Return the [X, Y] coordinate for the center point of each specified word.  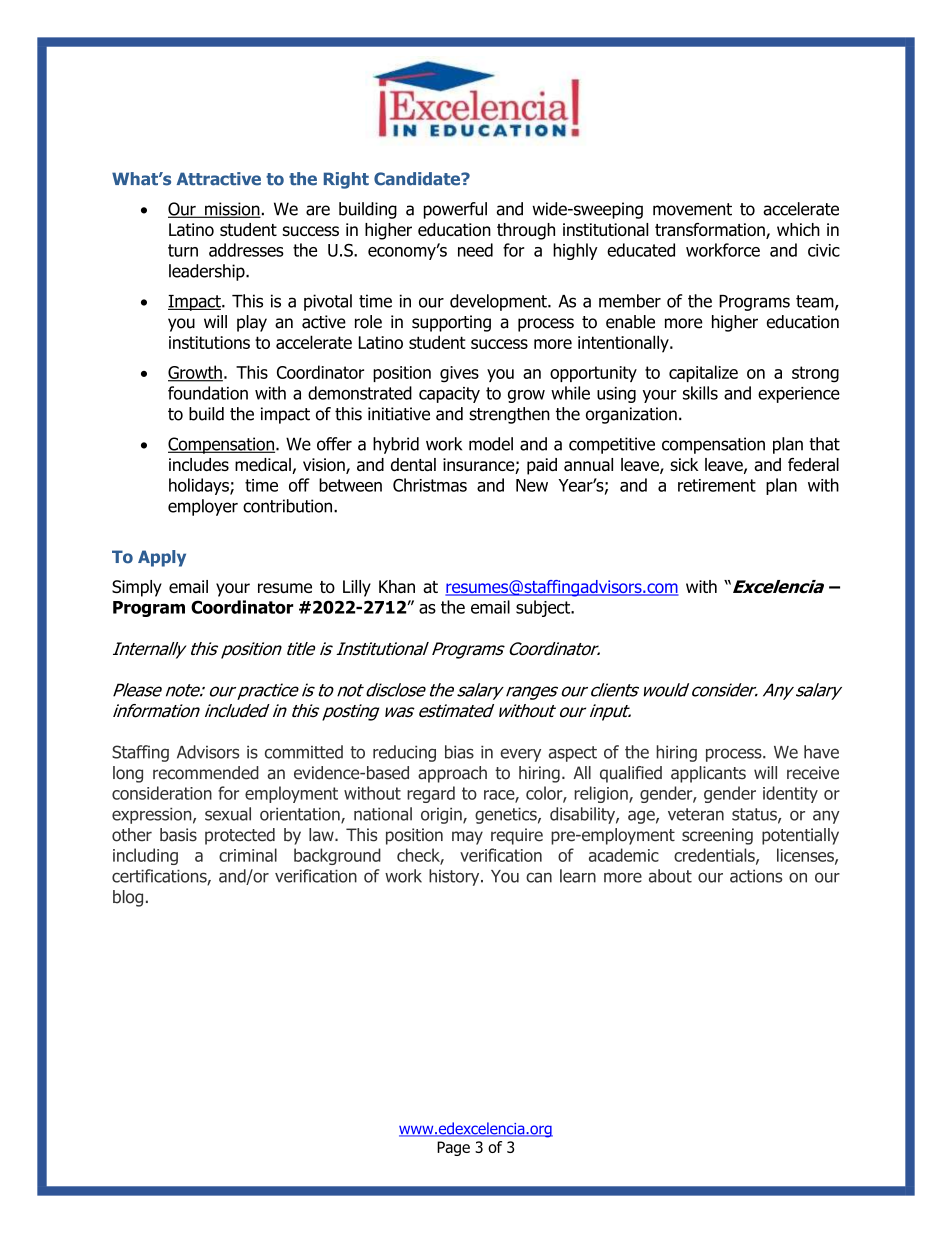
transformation [711, 231]
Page [453, 1148]
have [821, 752]
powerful [455, 210]
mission [232, 210]
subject [544, 608]
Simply [137, 588]
